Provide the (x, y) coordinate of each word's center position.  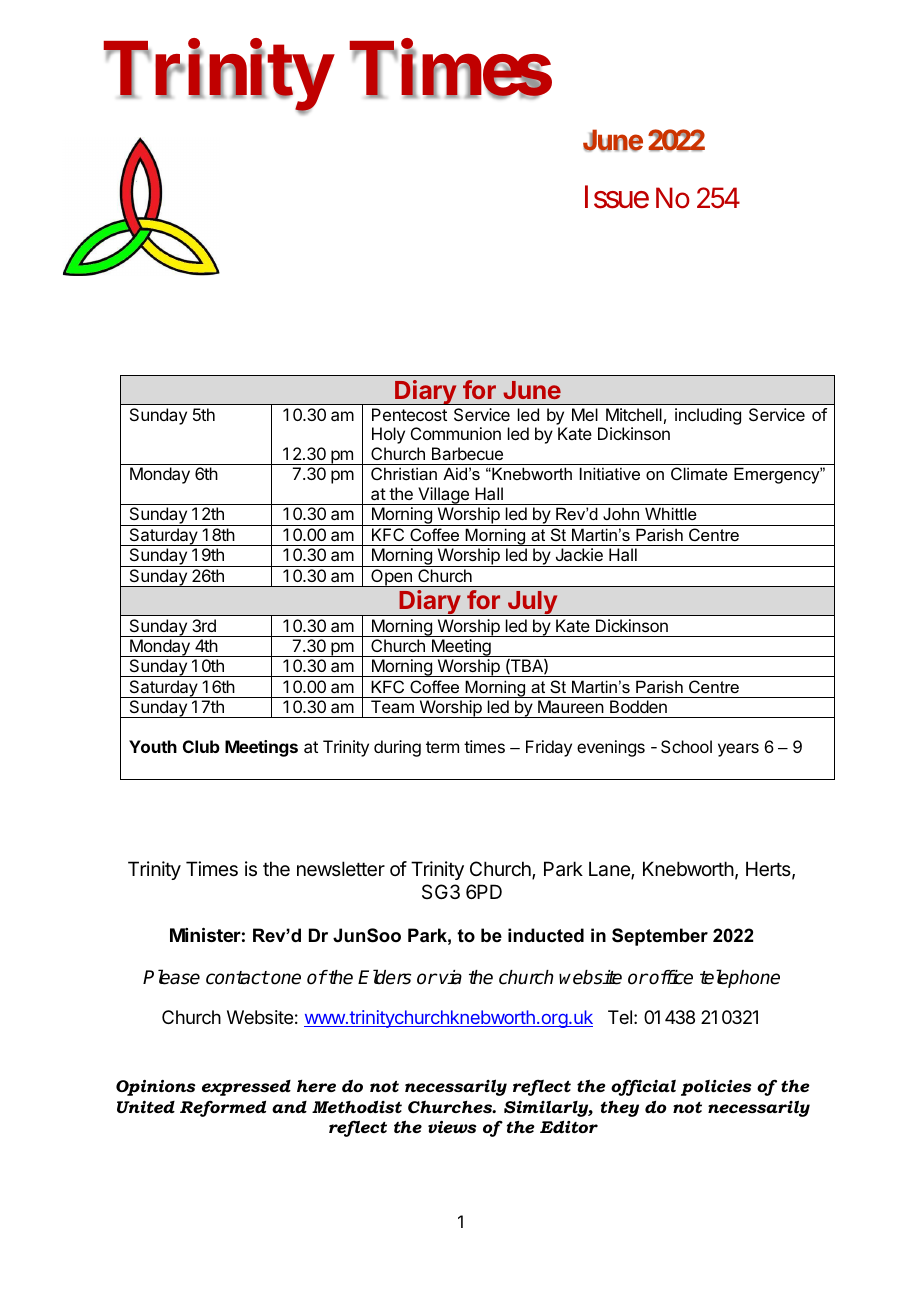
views (452, 1127)
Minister (205, 934)
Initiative (610, 473)
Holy (388, 435)
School (686, 746)
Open (391, 578)
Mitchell (634, 414)
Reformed (223, 1108)
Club (201, 746)
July (532, 603)
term (442, 747)
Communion (456, 433)
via (450, 977)
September (660, 937)
